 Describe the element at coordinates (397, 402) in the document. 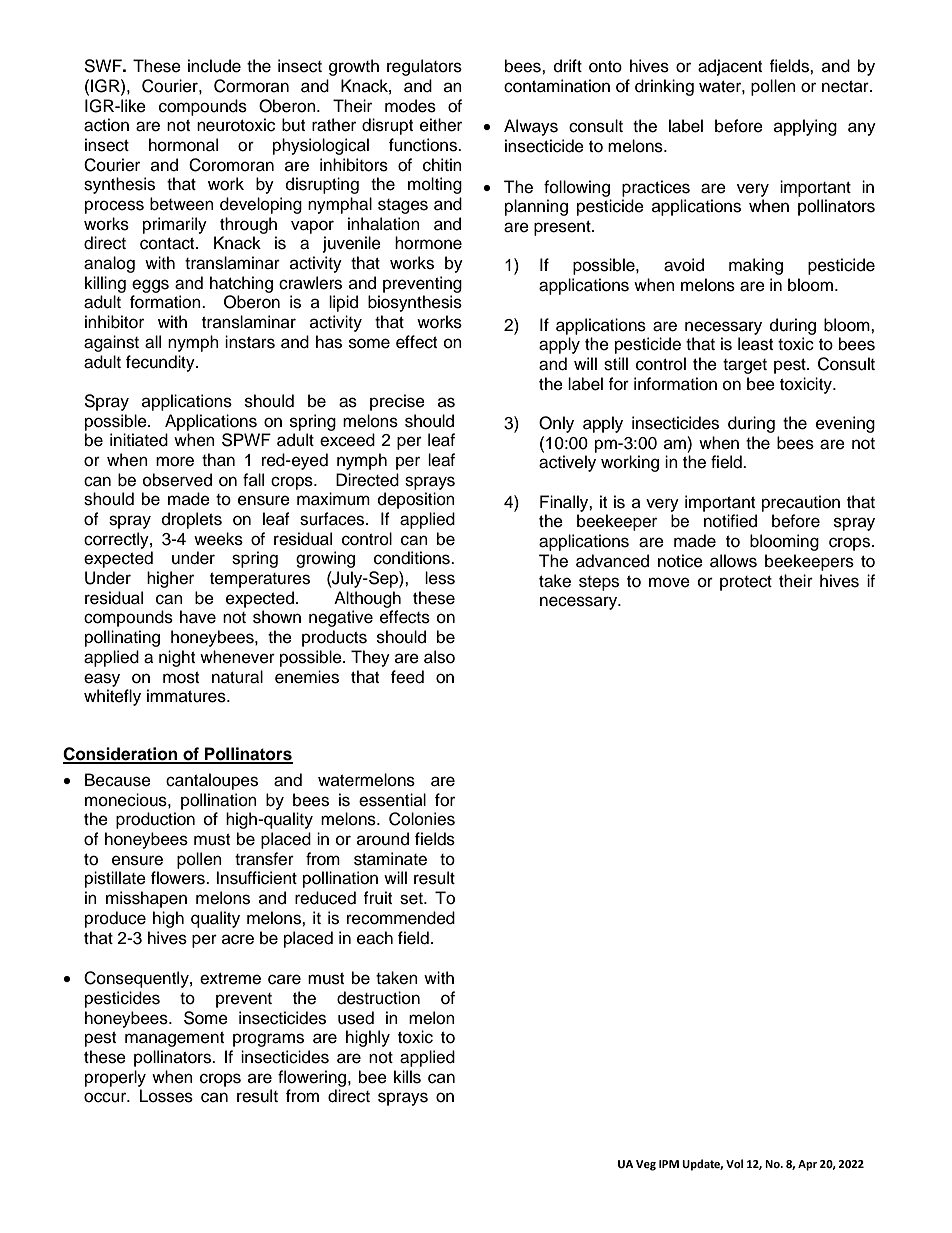

I see `precise` at that location.
